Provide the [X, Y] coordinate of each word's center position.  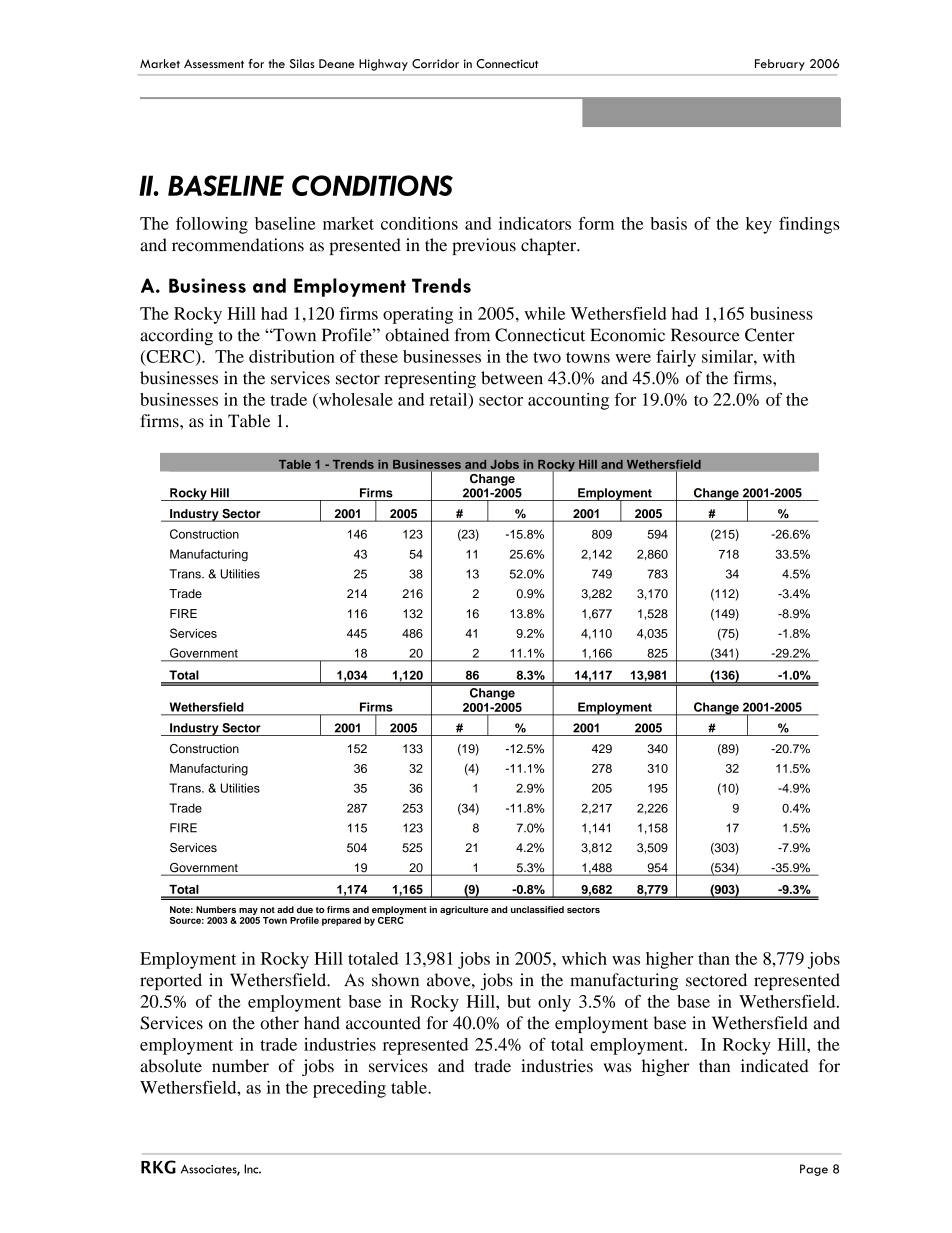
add [285, 909]
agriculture [464, 910]
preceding [349, 1089]
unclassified [537, 909]
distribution [292, 356]
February [780, 65]
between [512, 378]
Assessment [214, 63]
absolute [171, 1066]
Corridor [435, 64]
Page [814, 1170]
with [779, 356]
